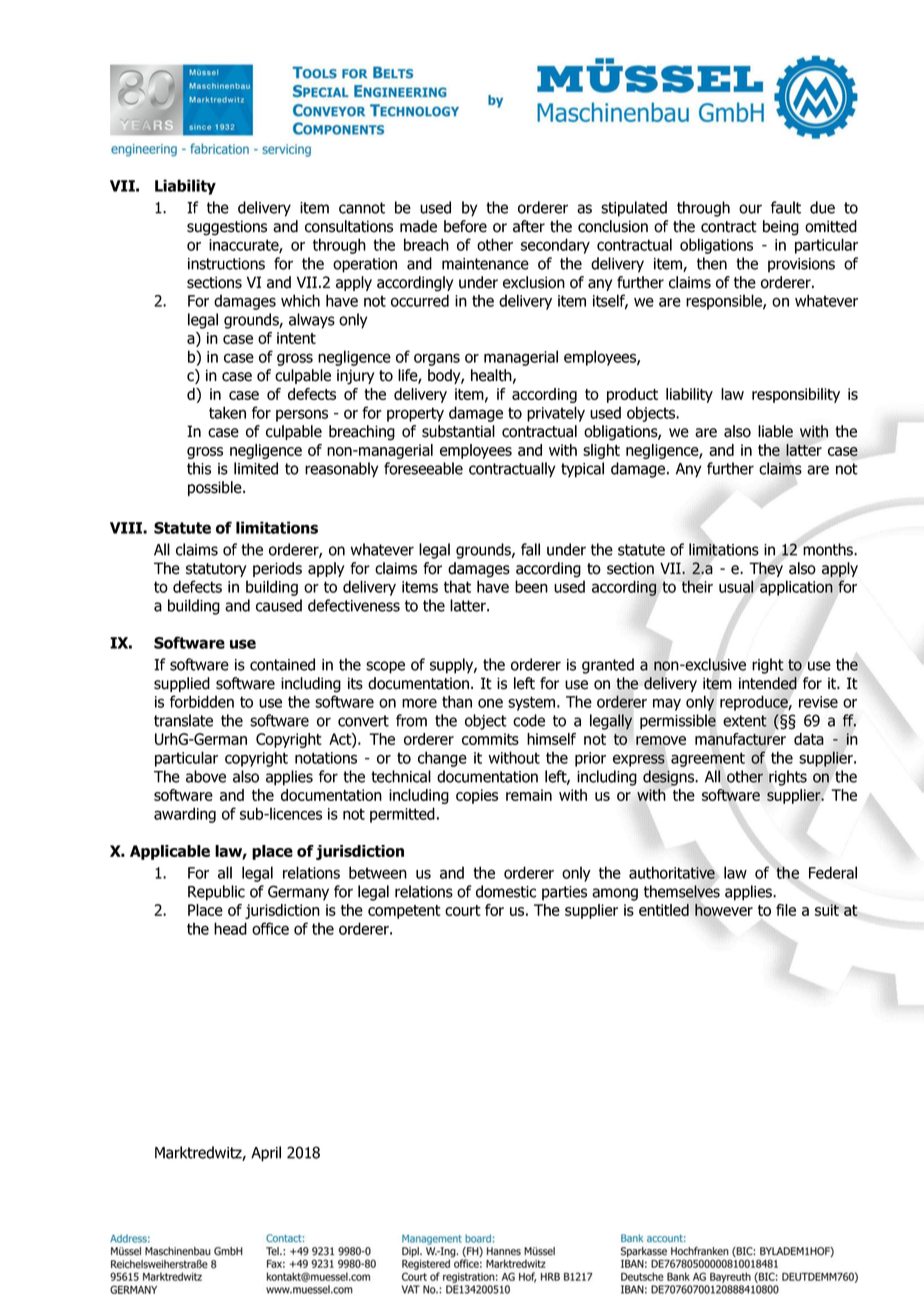 The image size is (924, 1308). Describe the element at coordinates (781, 228) in the image. I see `being` at that location.
